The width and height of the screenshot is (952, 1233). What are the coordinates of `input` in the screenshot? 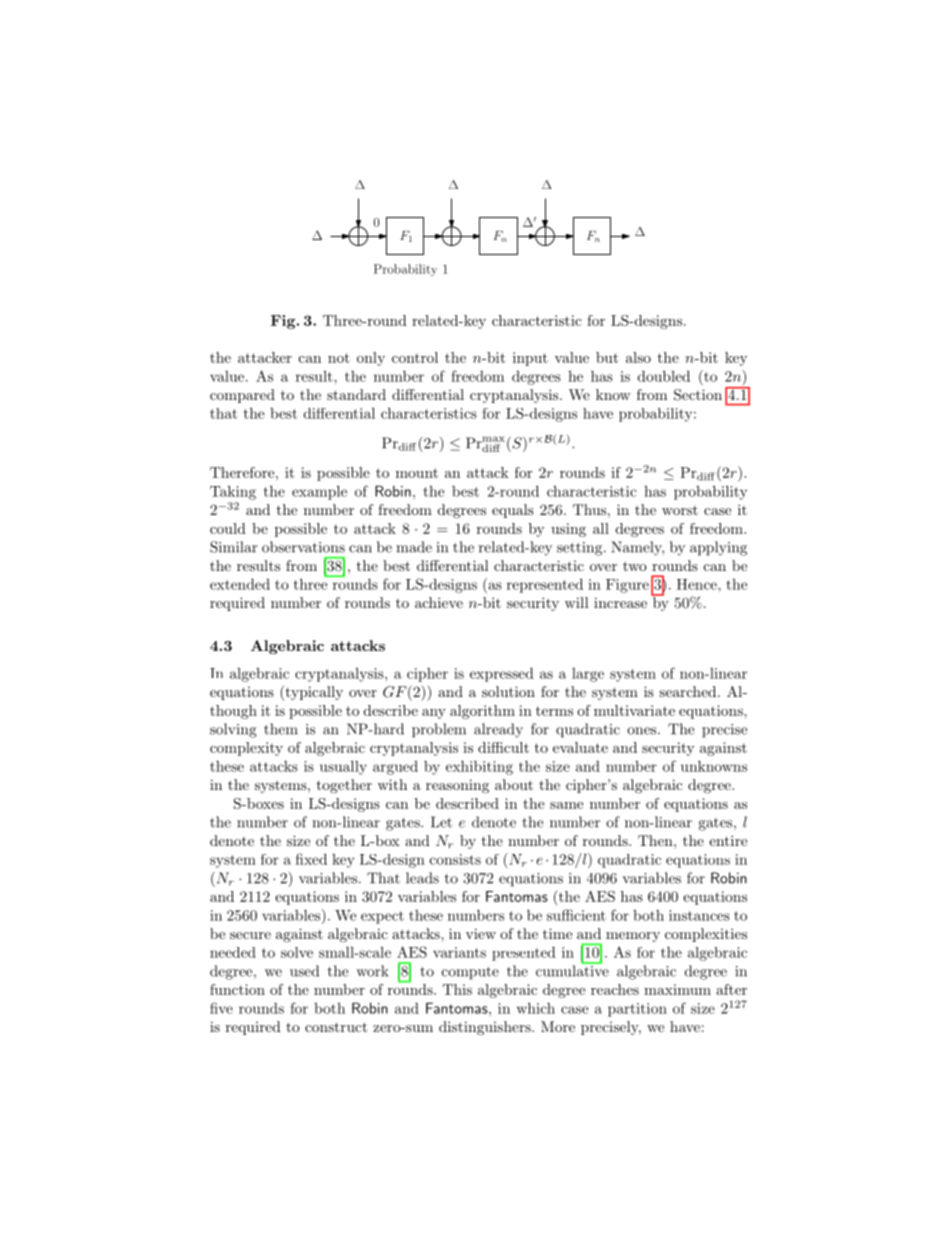 It's located at (530, 359).
